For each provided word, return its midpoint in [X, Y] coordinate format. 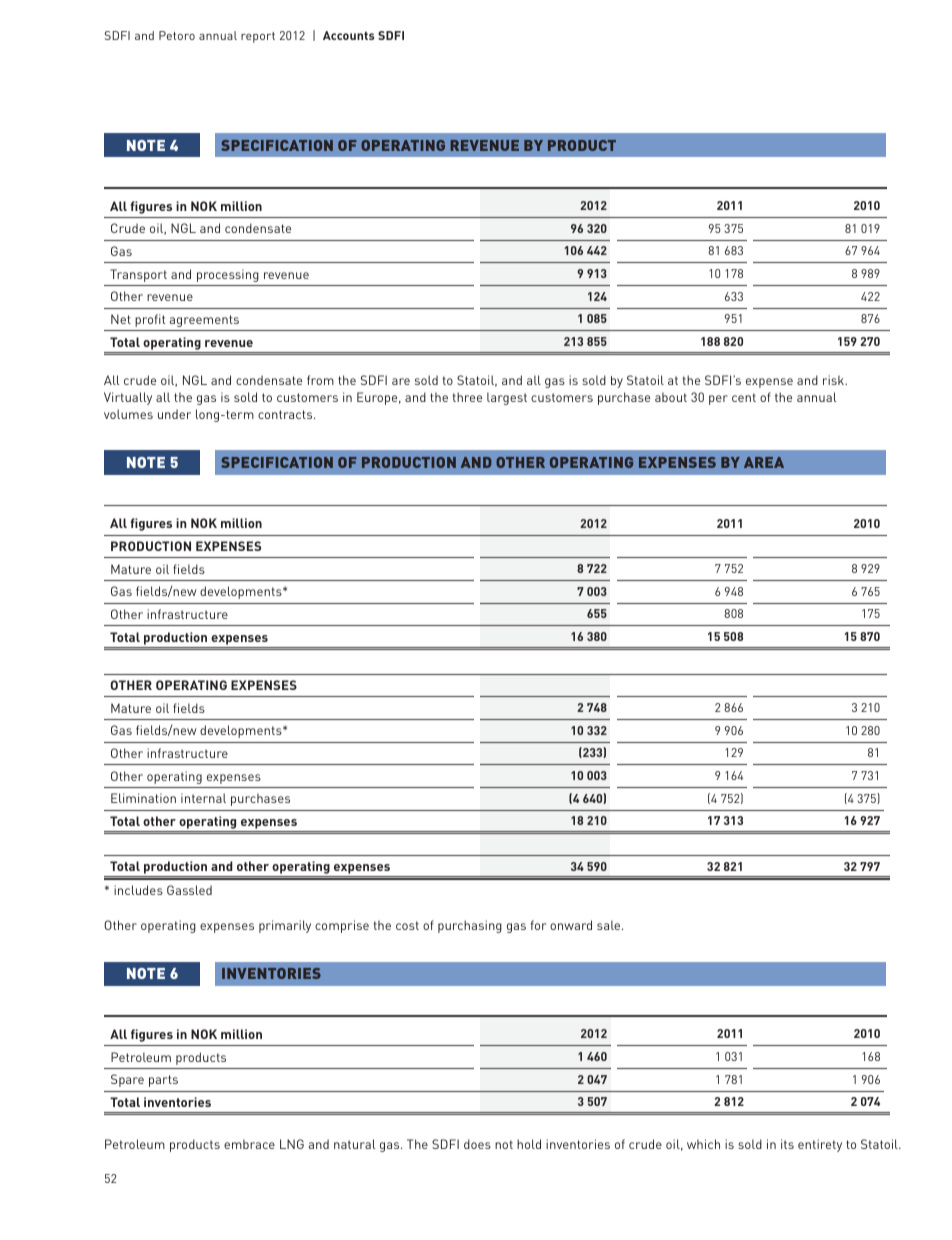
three [467, 397]
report [258, 37]
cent [744, 397]
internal [203, 798]
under [174, 414]
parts [163, 1081]
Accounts [348, 35]
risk [835, 380]
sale [610, 925]
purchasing [470, 926]
